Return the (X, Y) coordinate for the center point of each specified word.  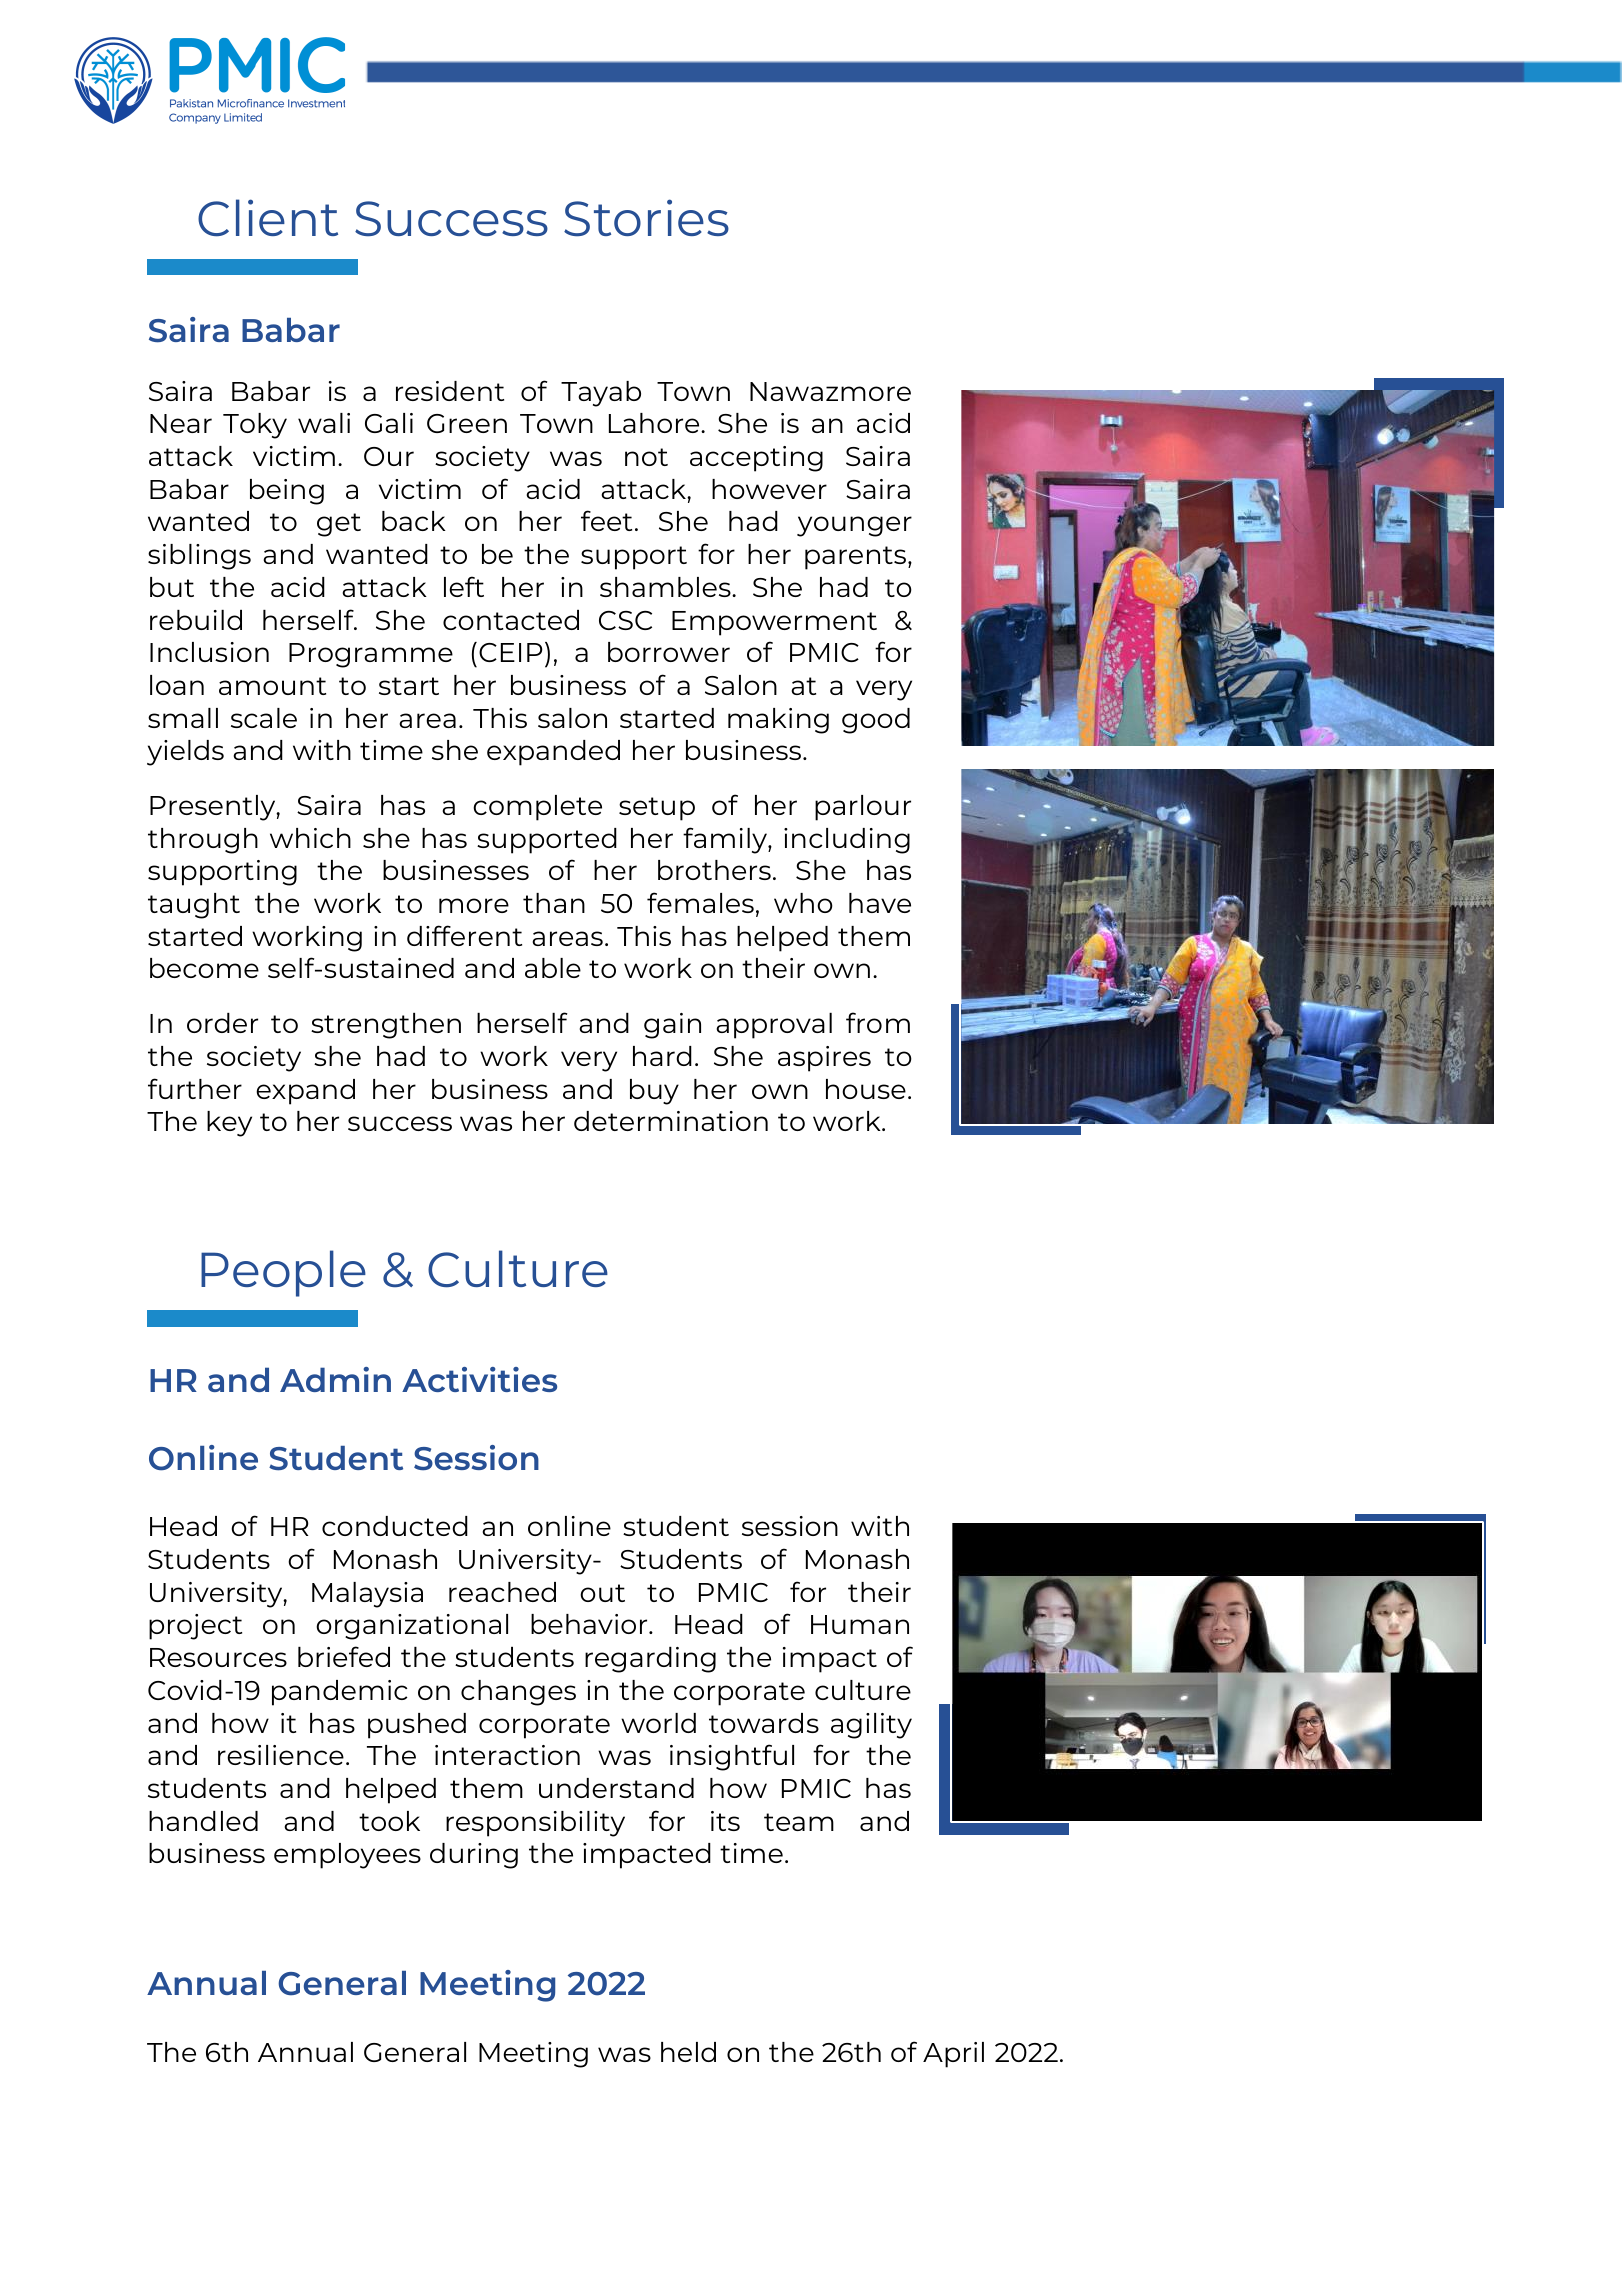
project (195, 1627)
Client (268, 217)
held (688, 2052)
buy (654, 1092)
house (866, 1089)
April (953, 2055)
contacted (511, 620)
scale (264, 718)
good (876, 721)
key (229, 1124)
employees (347, 1856)
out (602, 1593)
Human (860, 1624)
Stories (646, 217)
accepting (756, 459)
